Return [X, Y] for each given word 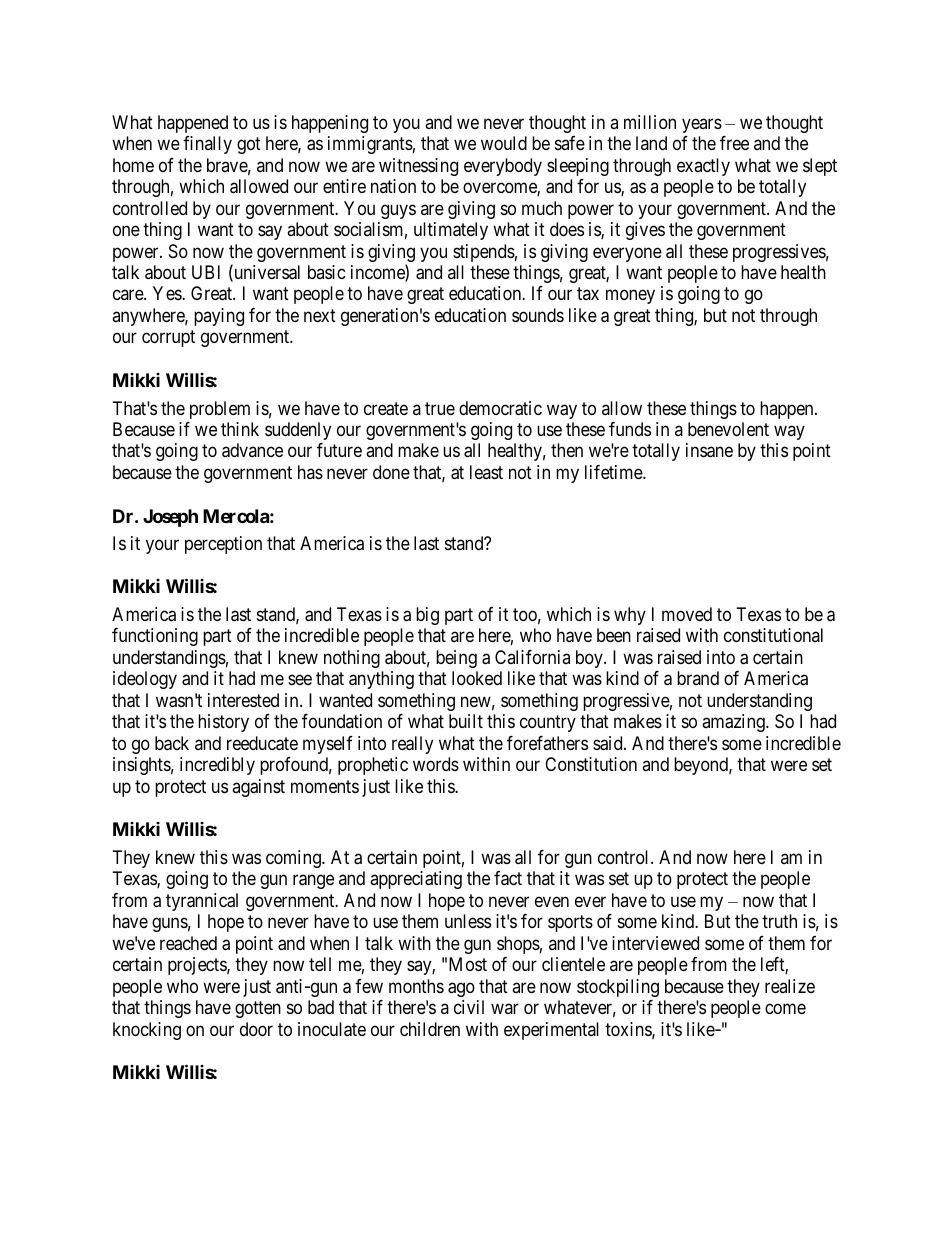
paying [219, 317]
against [258, 788]
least [486, 472]
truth [779, 921]
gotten [258, 1009]
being [456, 659]
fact [508, 878]
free [734, 143]
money [630, 297]
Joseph [170, 518]
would [504, 143]
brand [698, 678]
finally [207, 145]
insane [709, 450]
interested [243, 700]
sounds [538, 315]
